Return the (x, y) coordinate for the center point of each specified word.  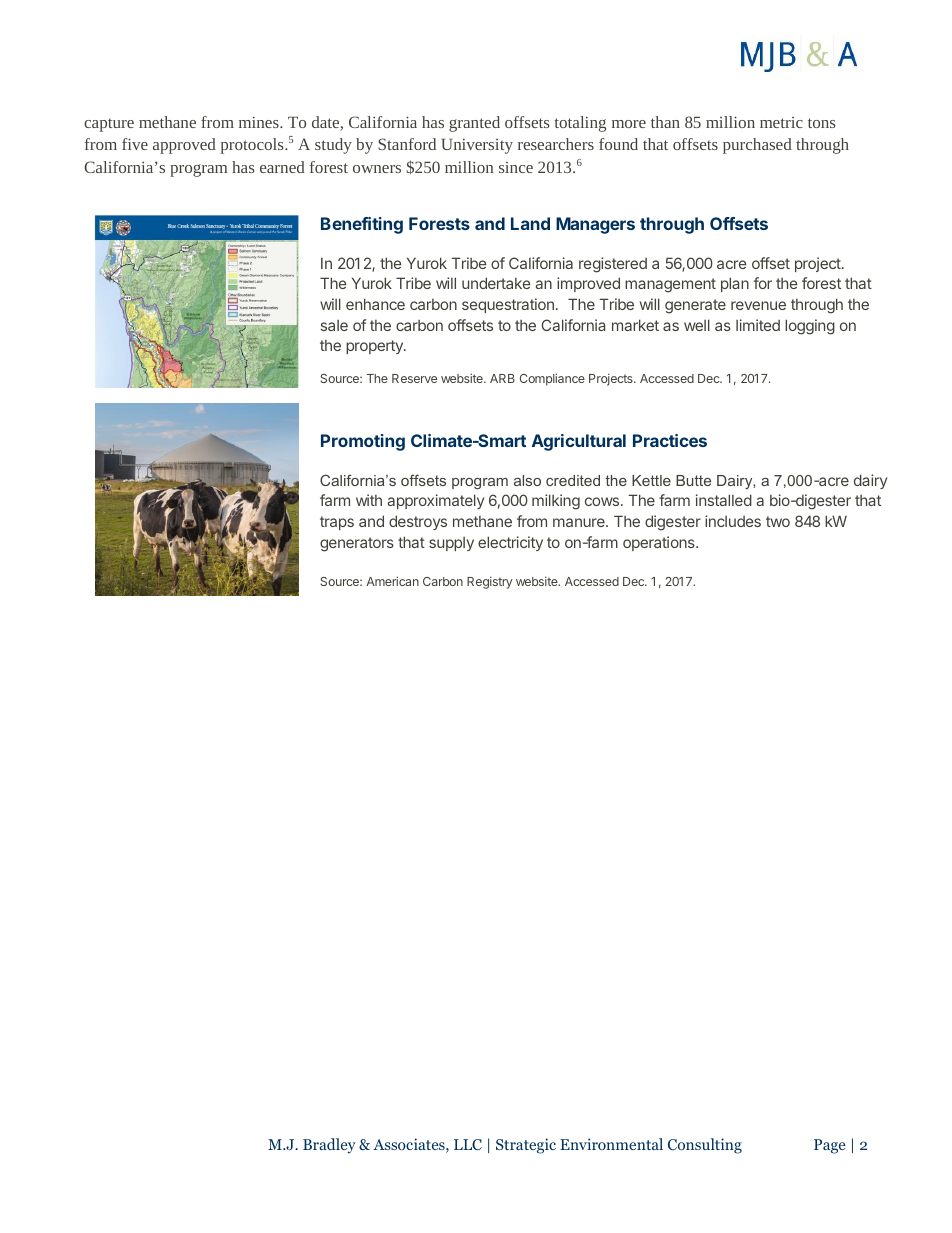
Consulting (705, 1146)
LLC (468, 1144)
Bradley (329, 1146)
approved (184, 146)
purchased (757, 146)
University (477, 146)
